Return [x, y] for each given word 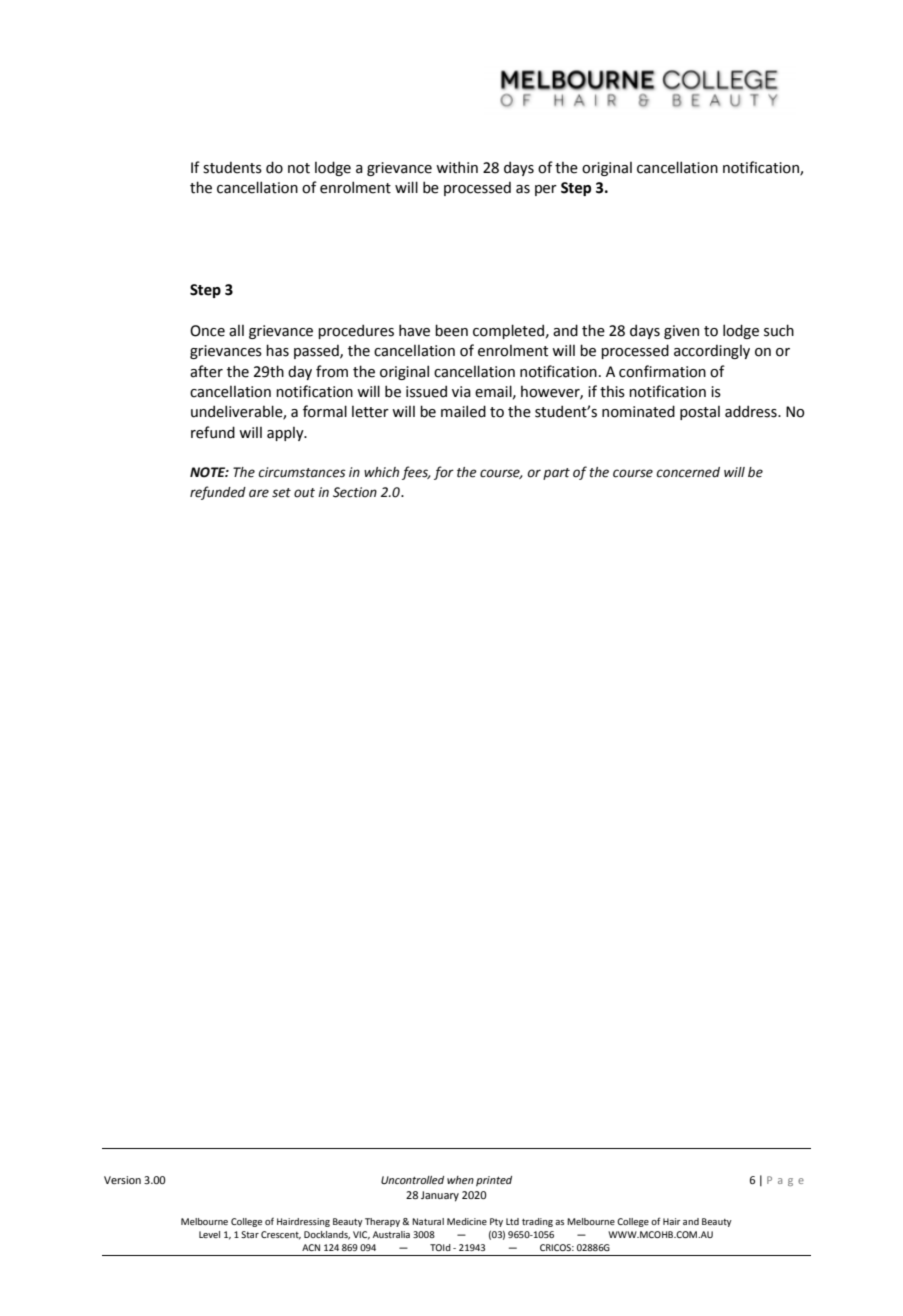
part [556, 474]
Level [209, 1234]
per [546, 190]
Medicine [467, 1221]
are [259, 493]
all [236, 331]
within [457, 167]
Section [355, 492]
